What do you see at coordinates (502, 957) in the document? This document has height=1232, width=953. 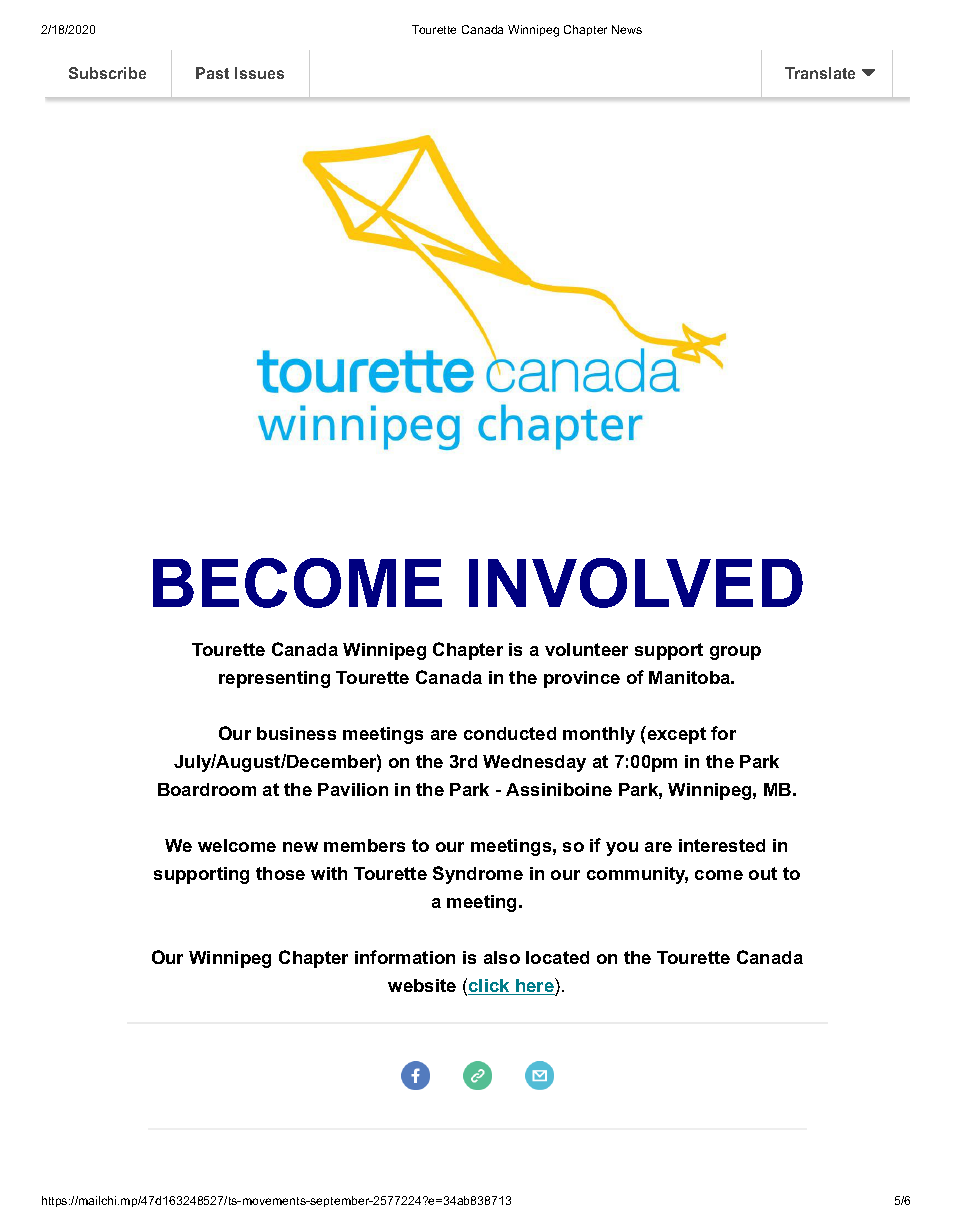 I see `also` at bounding box center [502, 957].
